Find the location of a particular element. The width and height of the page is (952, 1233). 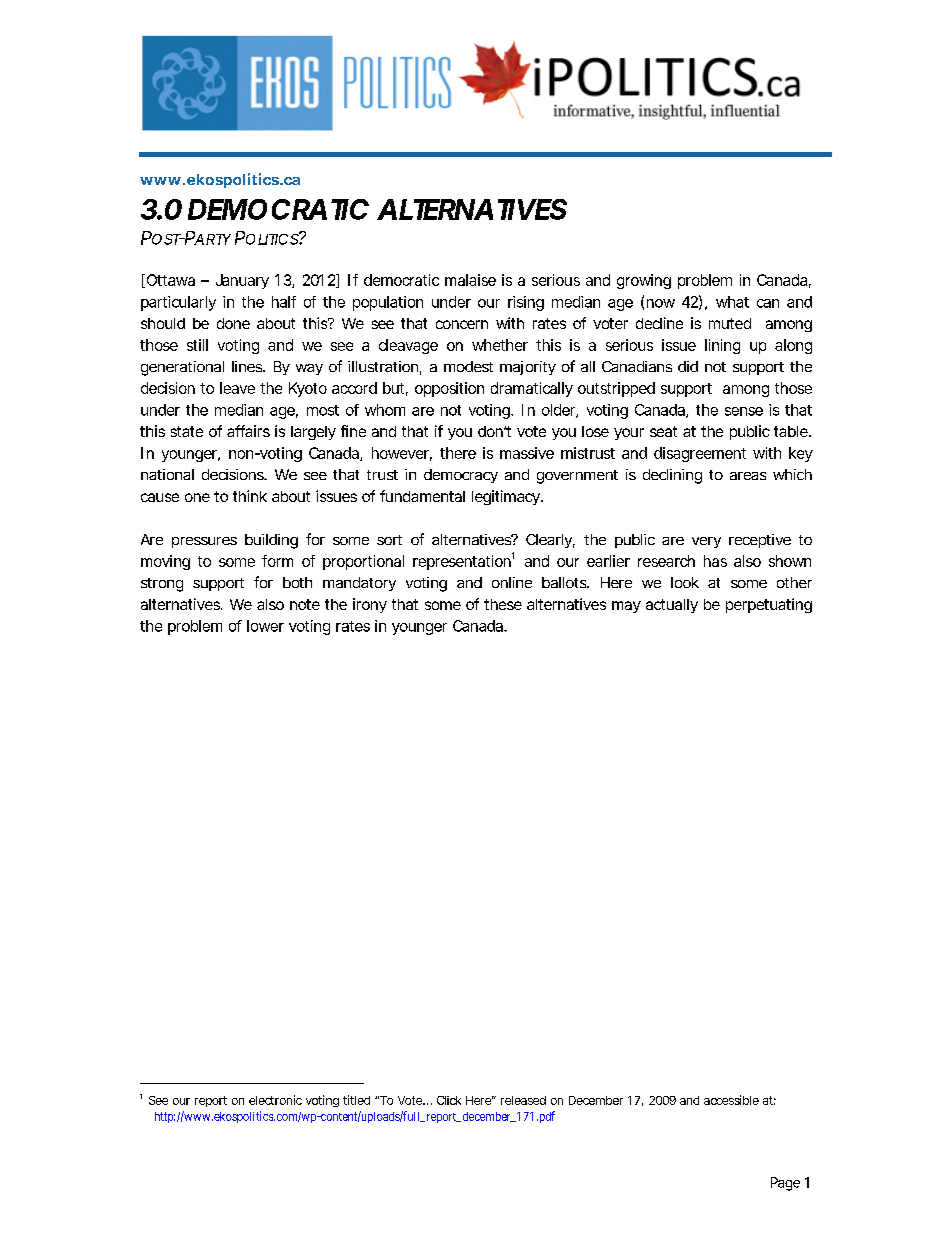

accessible is located at coordinates (731, 1100).
